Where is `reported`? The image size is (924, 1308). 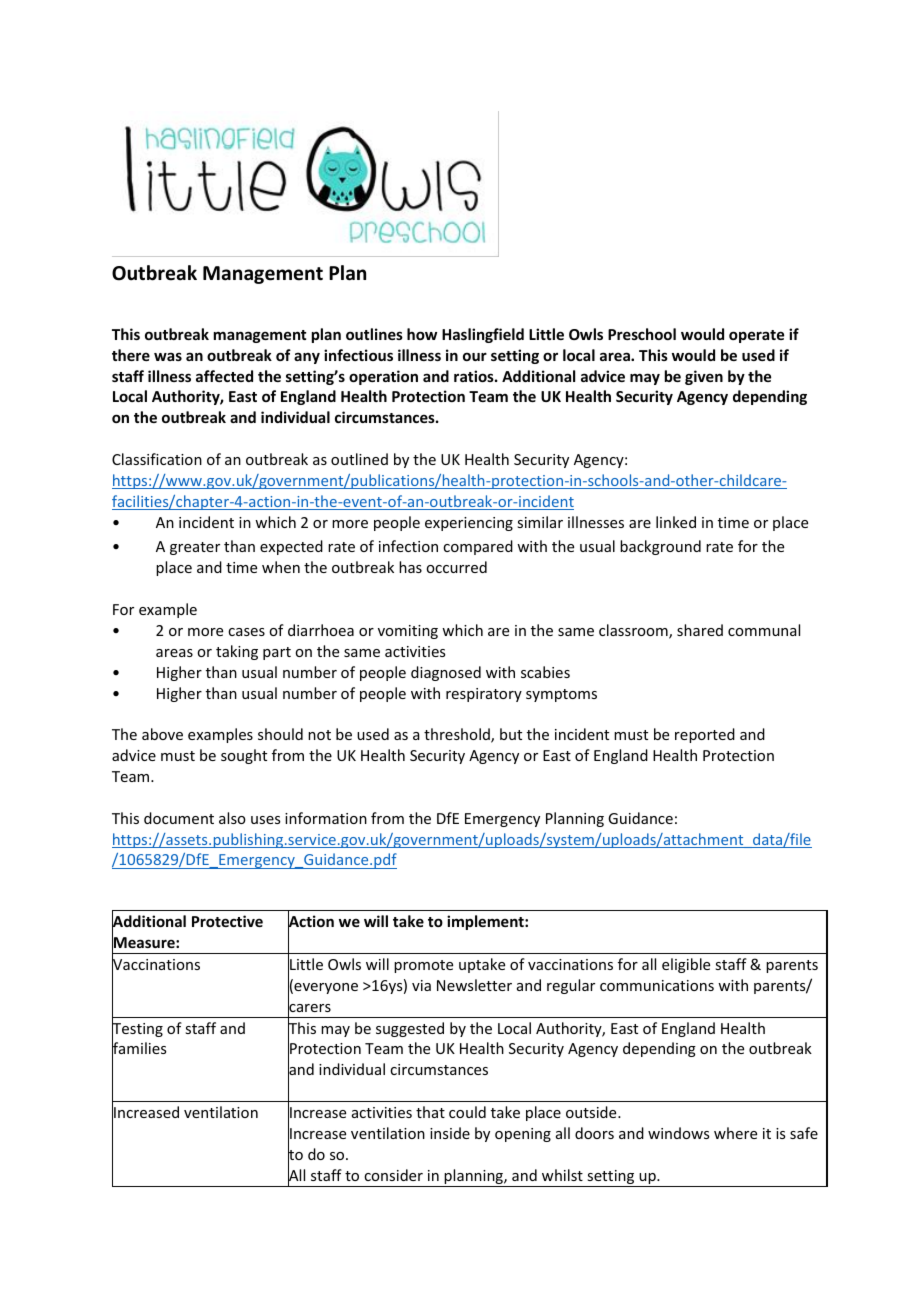 reported is located at coordinates (705, 735).
